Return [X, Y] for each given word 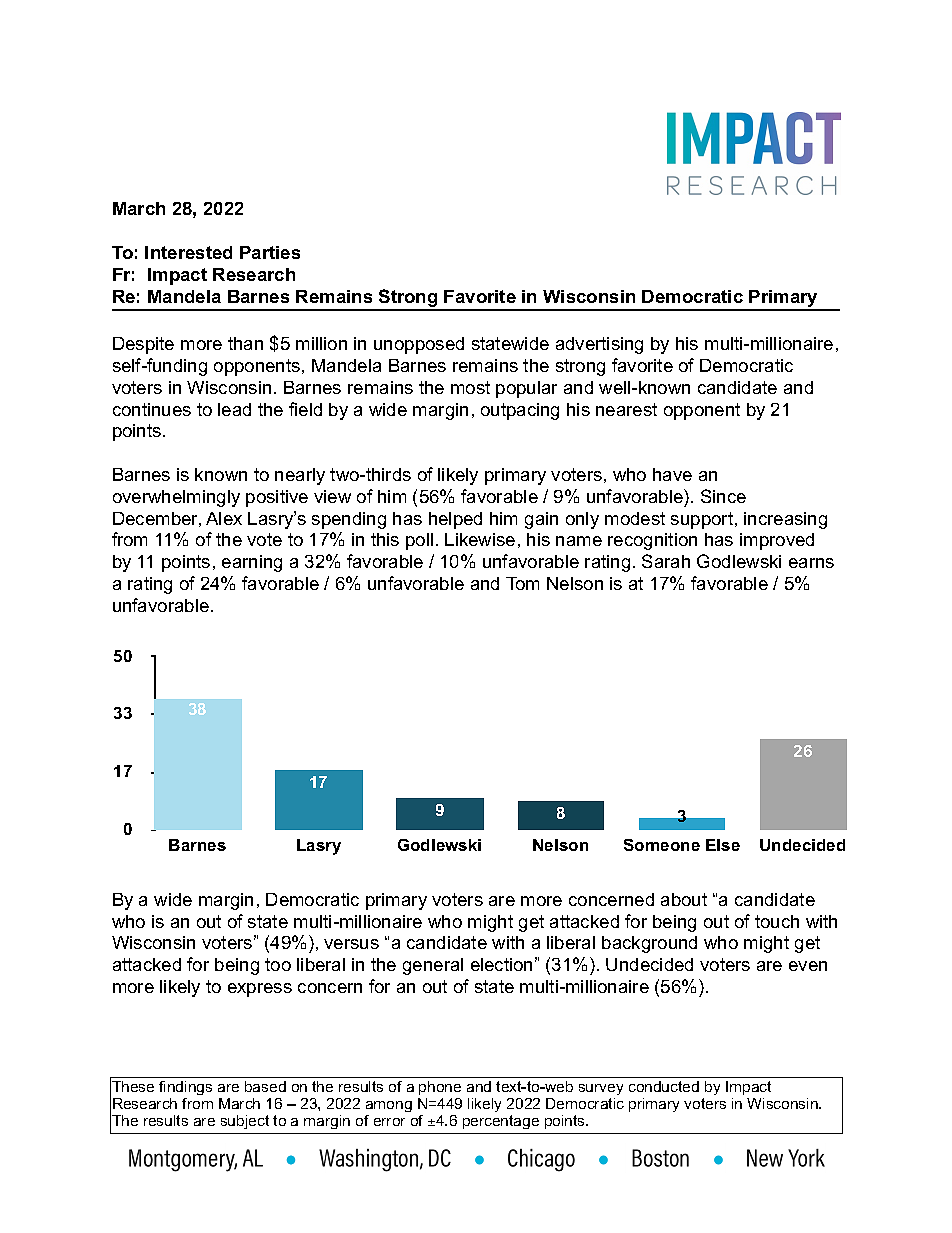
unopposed [419, 345]
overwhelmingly [176, 498]
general [433, 966]
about [684, 899]
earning [252, 563]
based [265, 1086]
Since [723, 496]
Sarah [666, 561]
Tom [522, 583]
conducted [664, 1086]
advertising [599, 345]
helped [455, 520]
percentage [501, 1122]
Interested [188, 252]
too [278, 964]
